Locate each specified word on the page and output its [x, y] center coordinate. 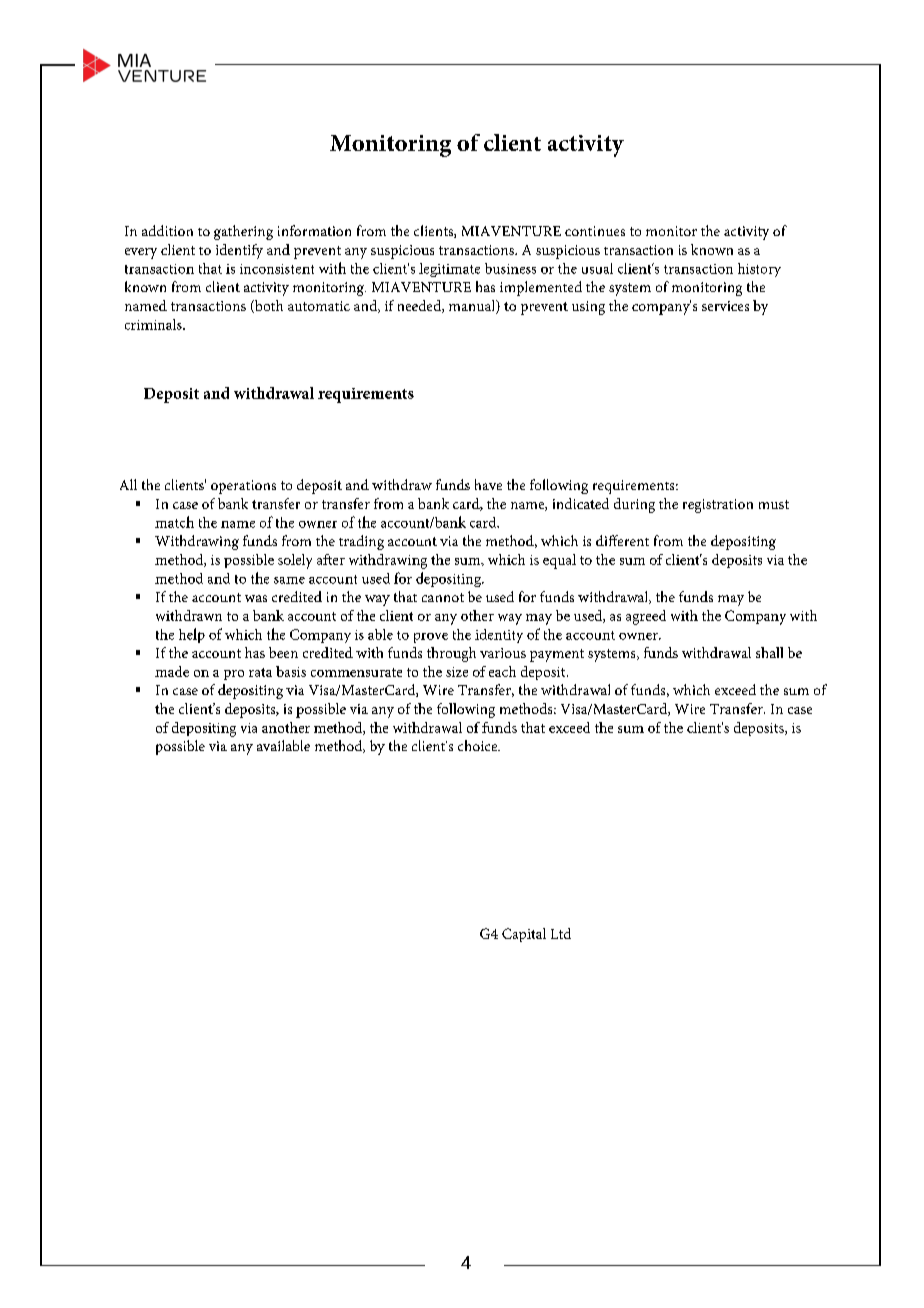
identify [239, 251]
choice [479, 745]
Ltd [561, 933]
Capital [524, 935]
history [759, 270]
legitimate [449, 270]
